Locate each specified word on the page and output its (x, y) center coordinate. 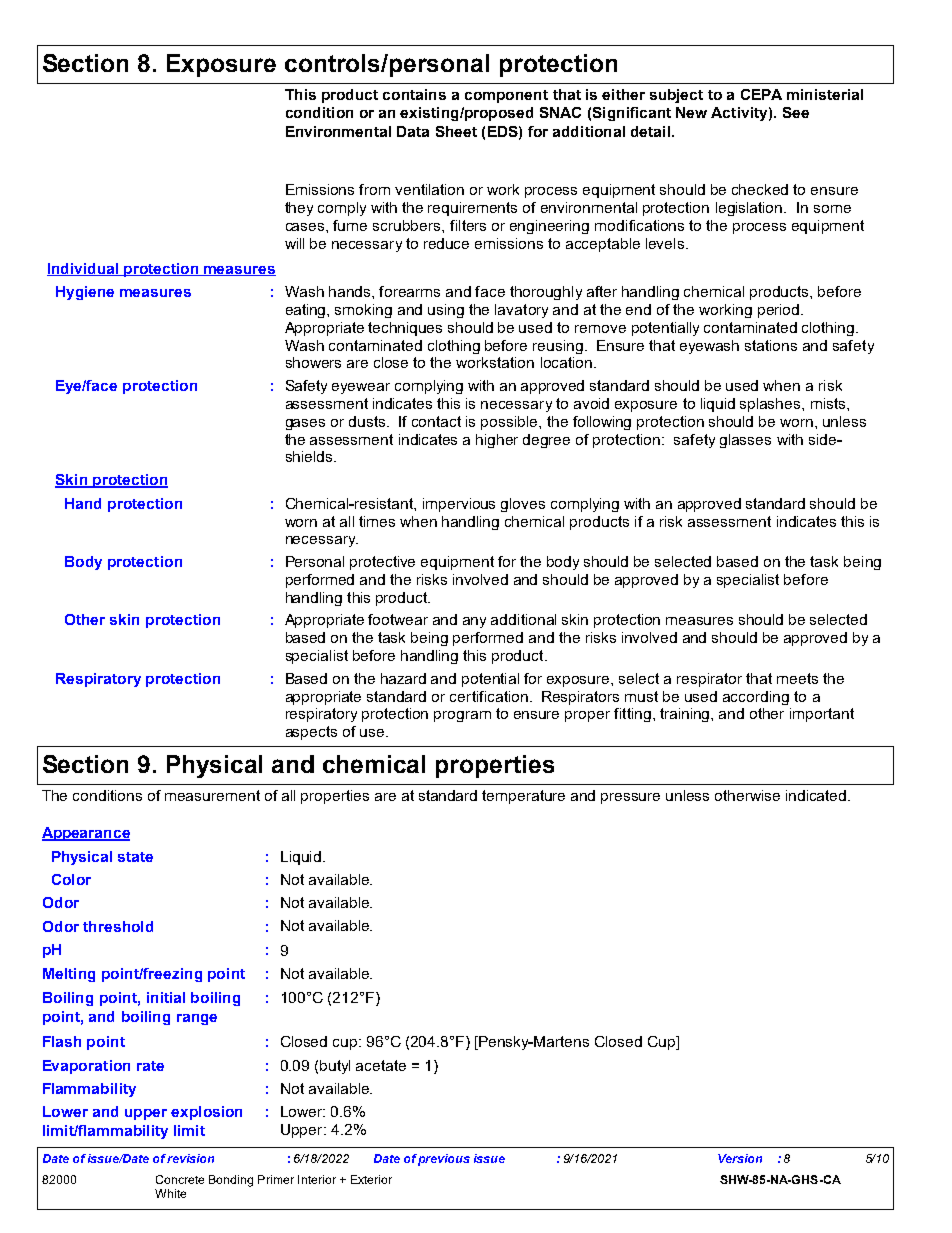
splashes (771, 405)
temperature (523, 797)
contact (436, 421)
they (299, 209)
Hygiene (85, 293)
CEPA (761, 94)
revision (190, 1158)
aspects (311, 733)
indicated (817, 795)
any (474, 622)
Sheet (456, 131)
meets (797, 678)
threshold (118, 926)
